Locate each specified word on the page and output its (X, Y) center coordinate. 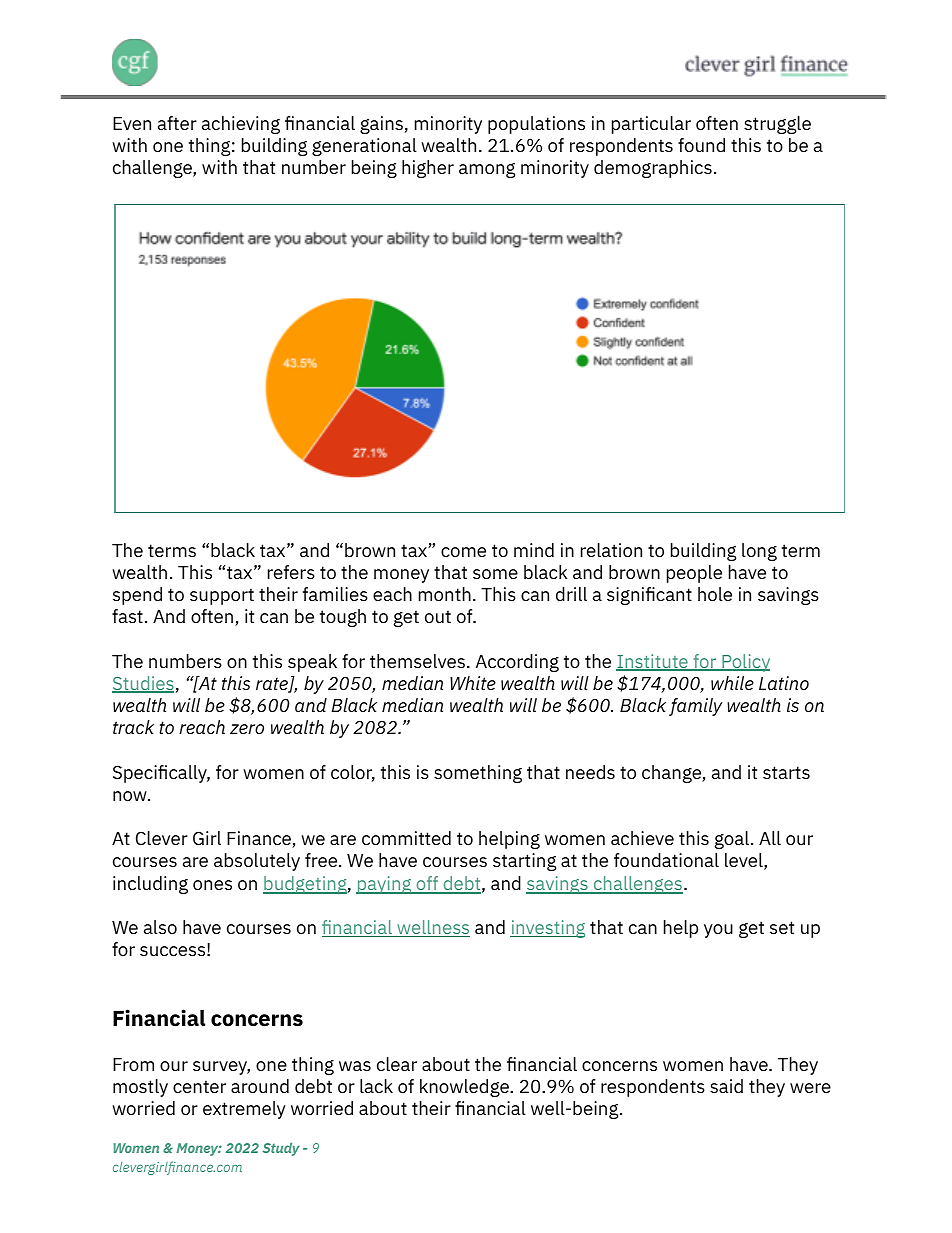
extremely (244, 1110)
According (517, 663)
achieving (241, 125)
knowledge (465, 1088)
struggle (777, 125)
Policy (745, 663)
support (222, 596)
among (487, 170)
